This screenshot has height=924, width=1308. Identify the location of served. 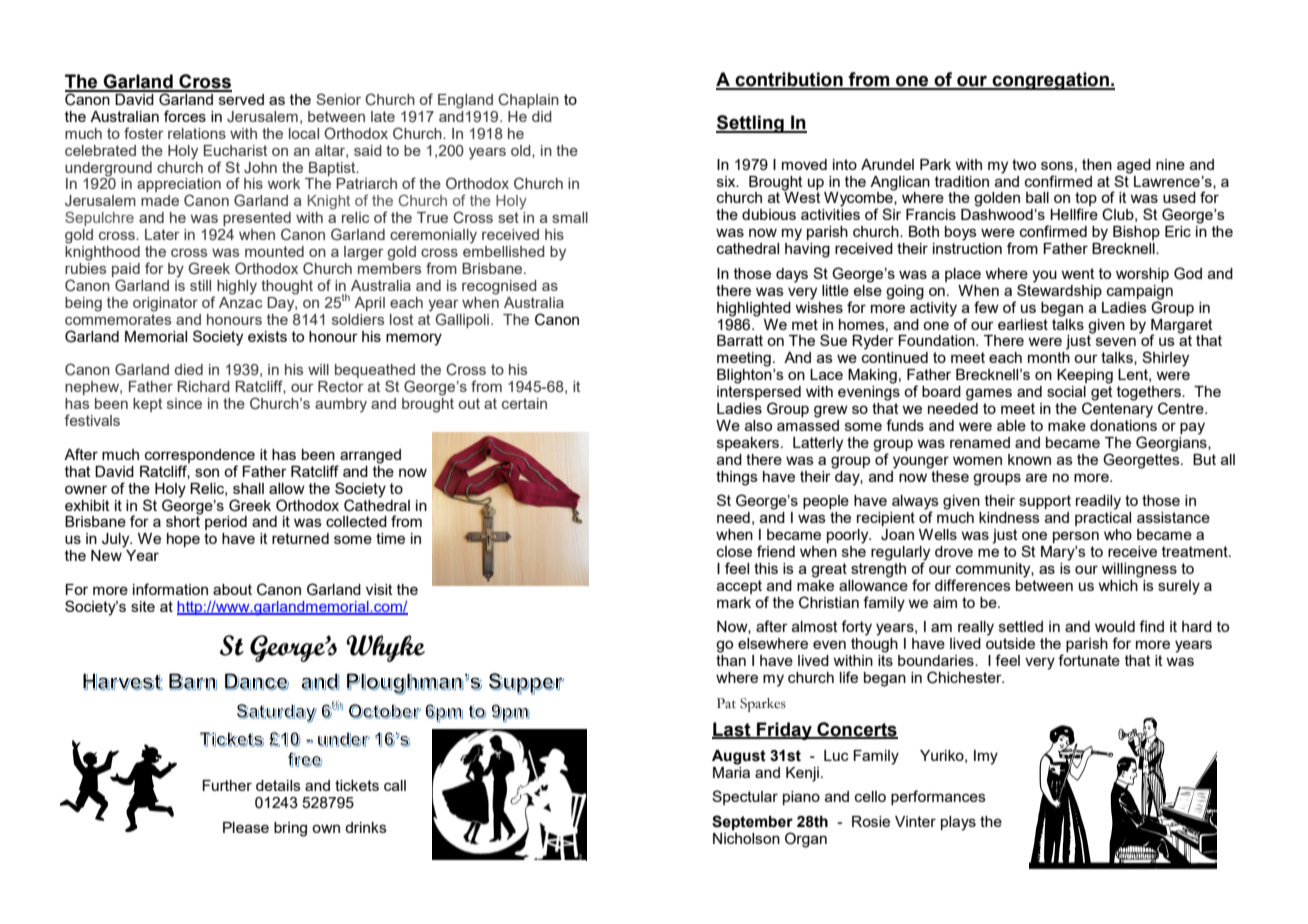
(240, 98).
